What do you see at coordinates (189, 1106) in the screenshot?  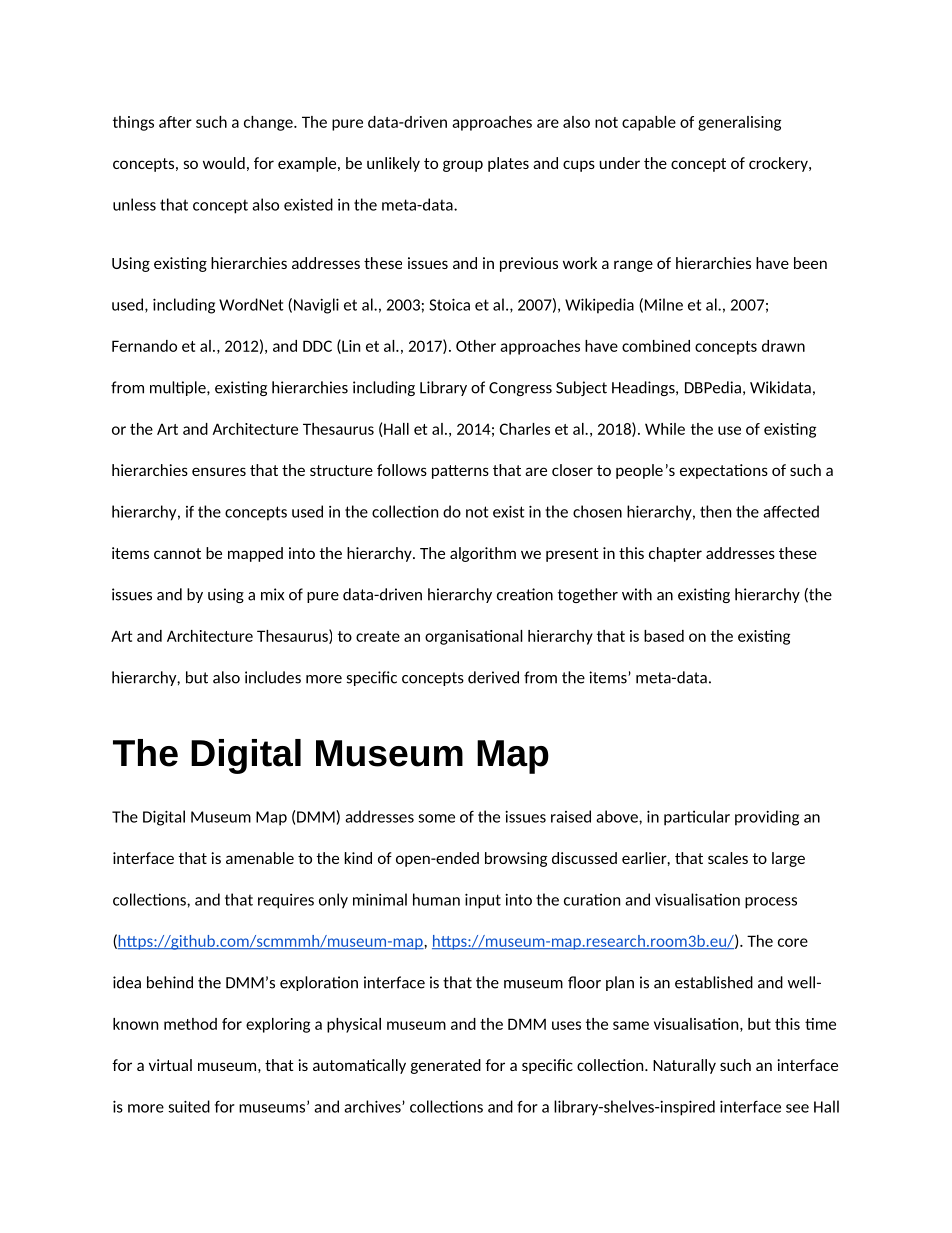 I see `suited` at bounding box center [189, 1106].
